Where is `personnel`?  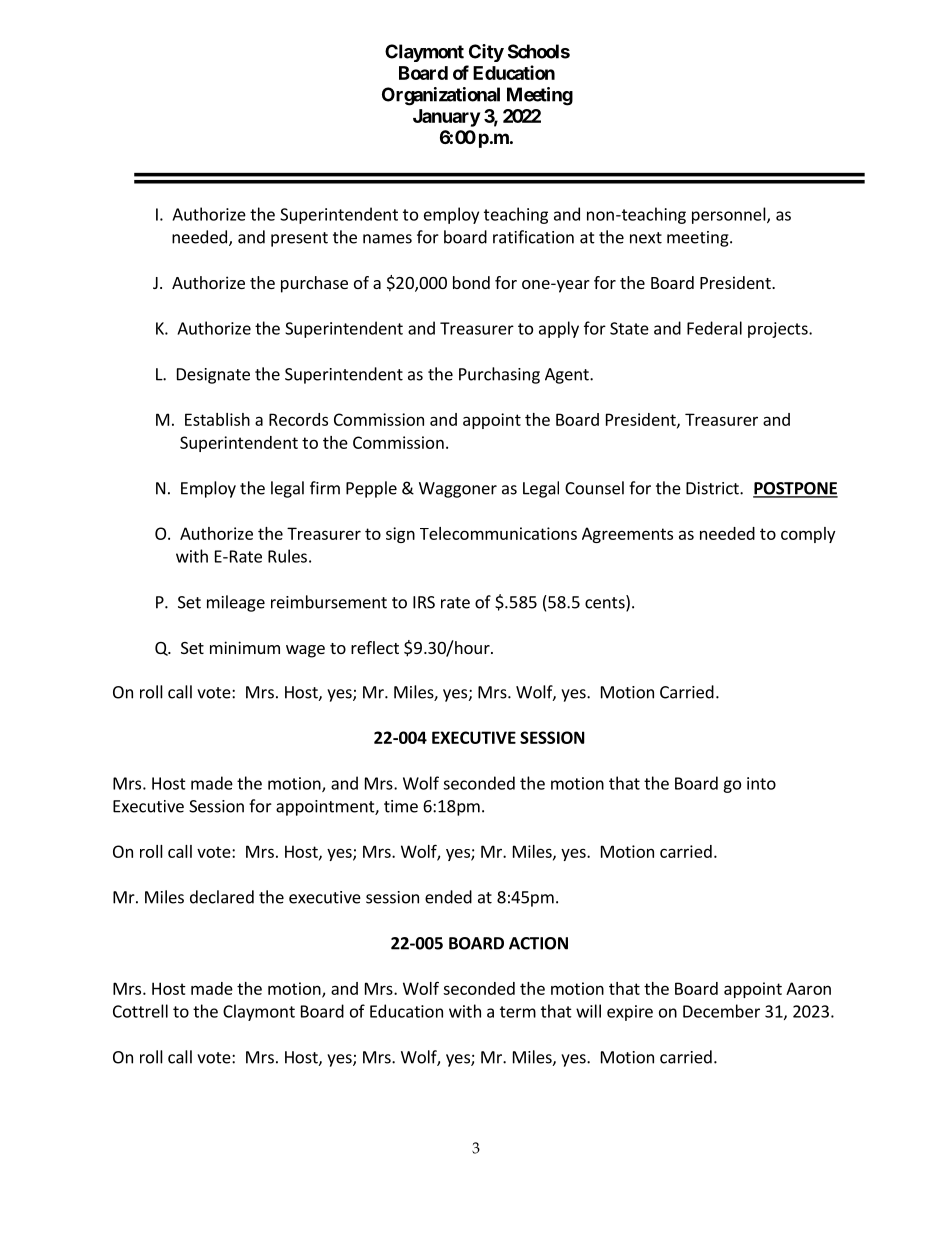 personnel is located at coordinates (730, 215).
